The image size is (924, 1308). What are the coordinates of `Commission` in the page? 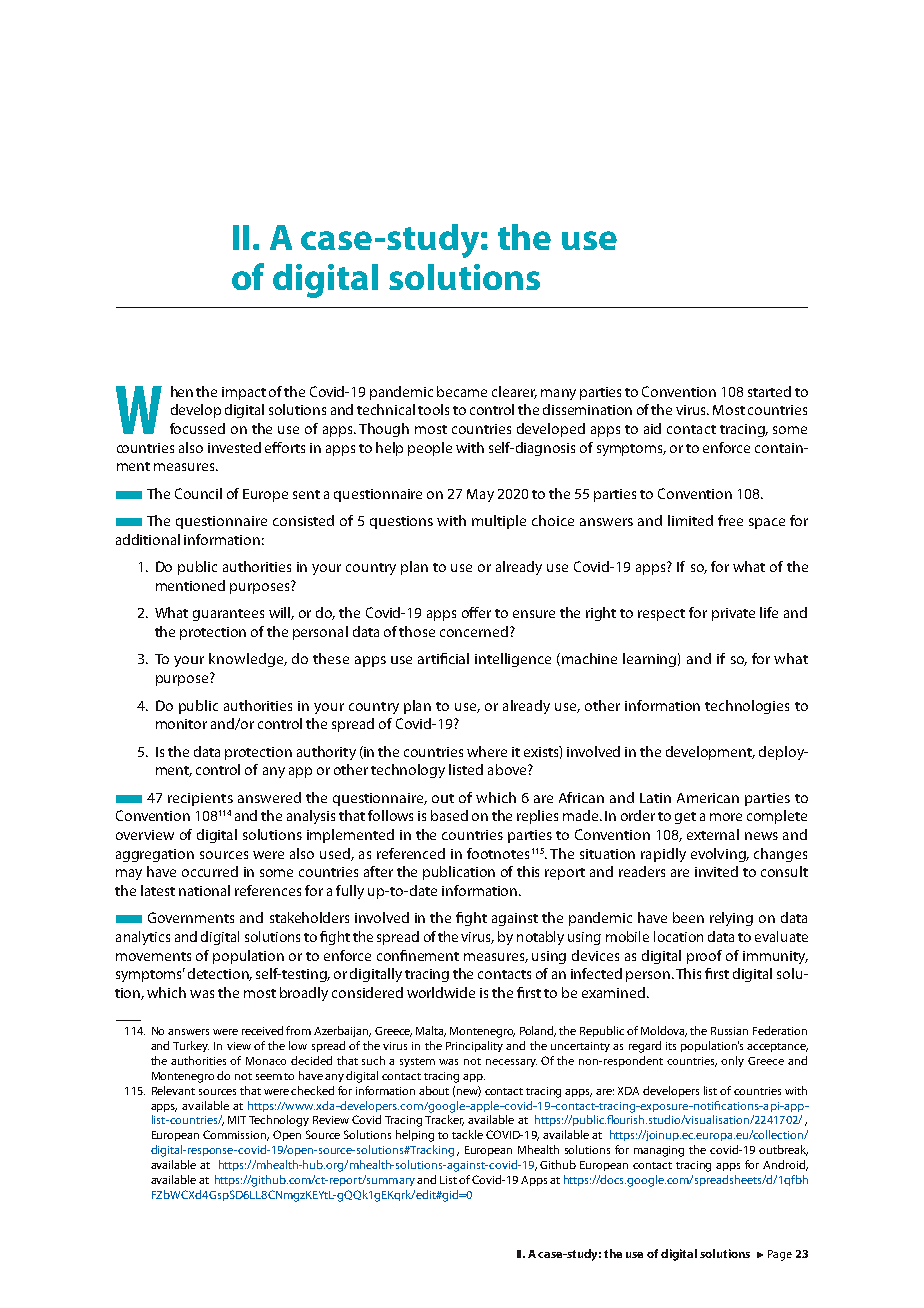 It's located at (236, 1135).
